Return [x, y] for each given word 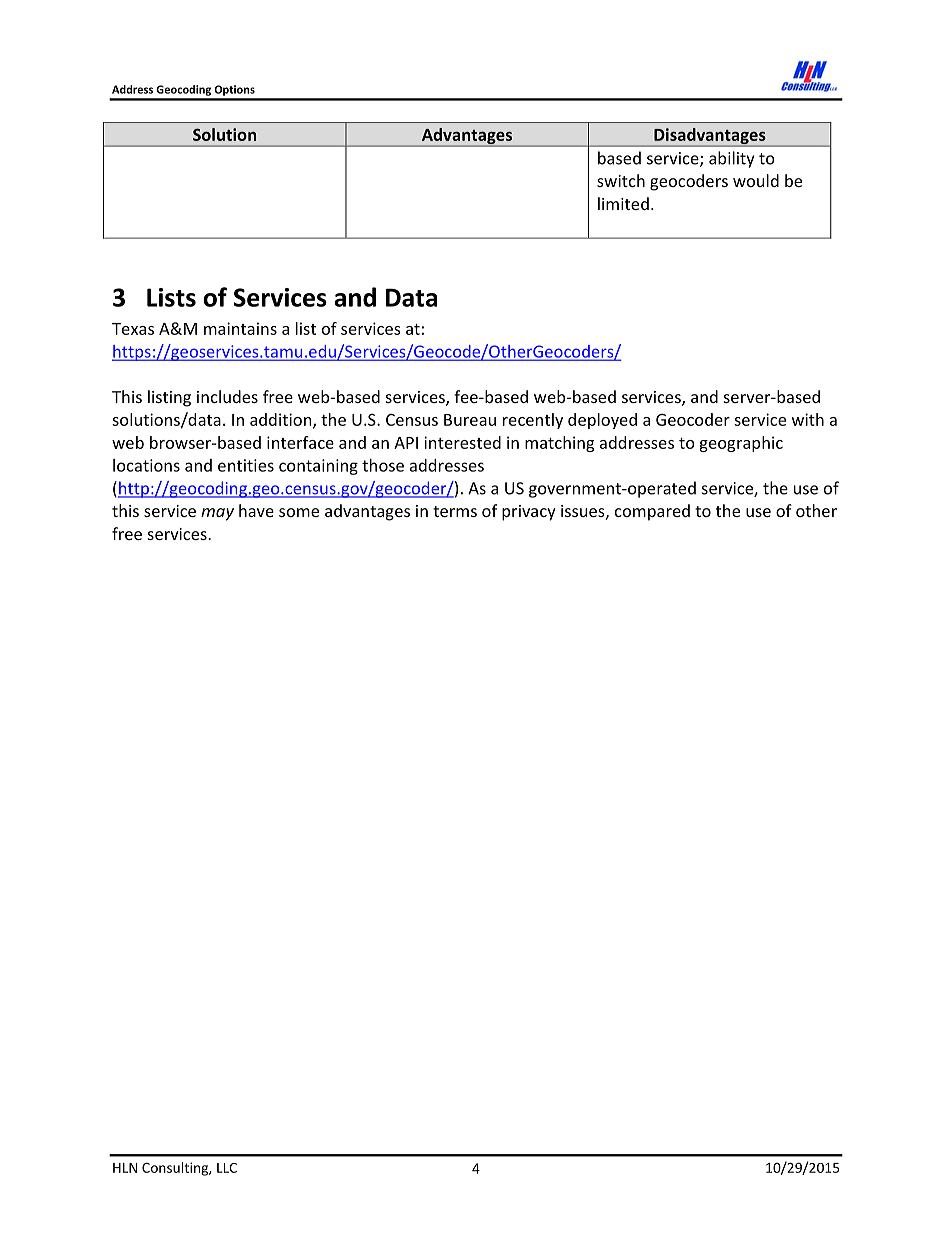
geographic [741, 444]
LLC [227, 1168]
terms [455, 511]
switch [621, 180]
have [256, 510]
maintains [240, 328]
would [756, 180]
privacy [529, 513]
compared [652, 512]
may [217, 514]
